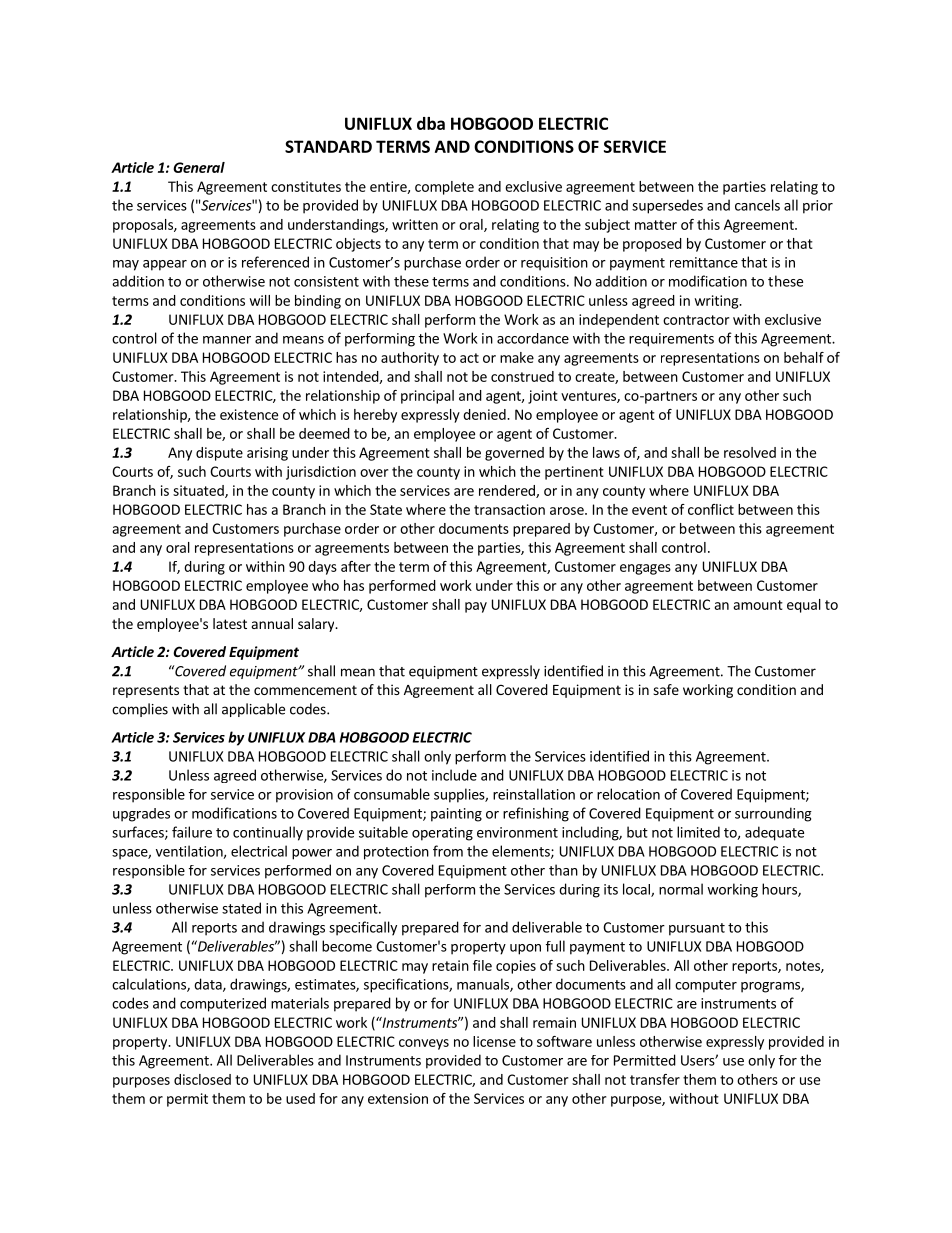  Describe the element at coordinates (494, 1041) in the screenshot. I see `license` at that location.
